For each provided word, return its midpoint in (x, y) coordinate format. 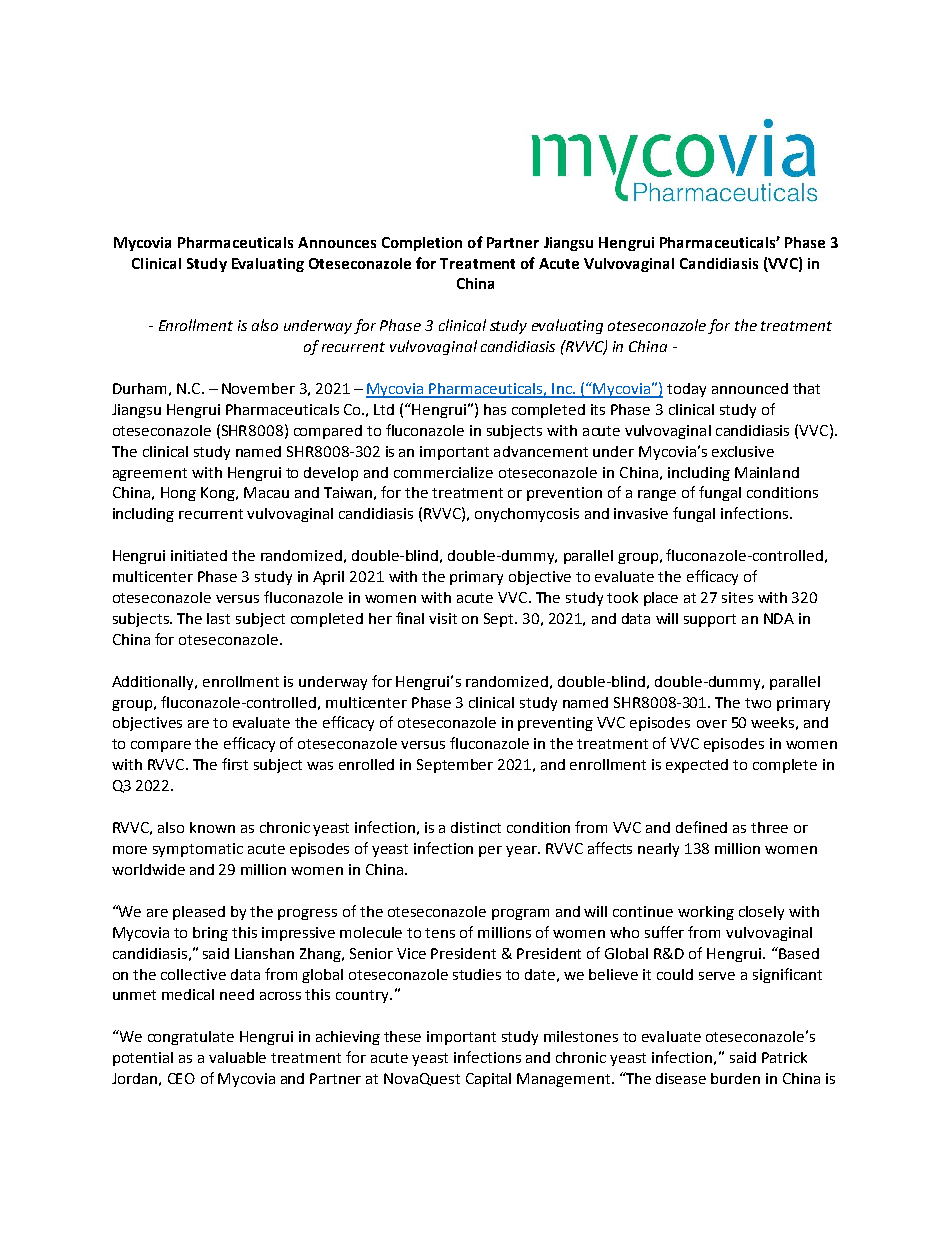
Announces (337, 242)
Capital (488, 1080)
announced (750, 388)
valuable (237, 1057)
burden (735, 1078)
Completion (422, 244)
